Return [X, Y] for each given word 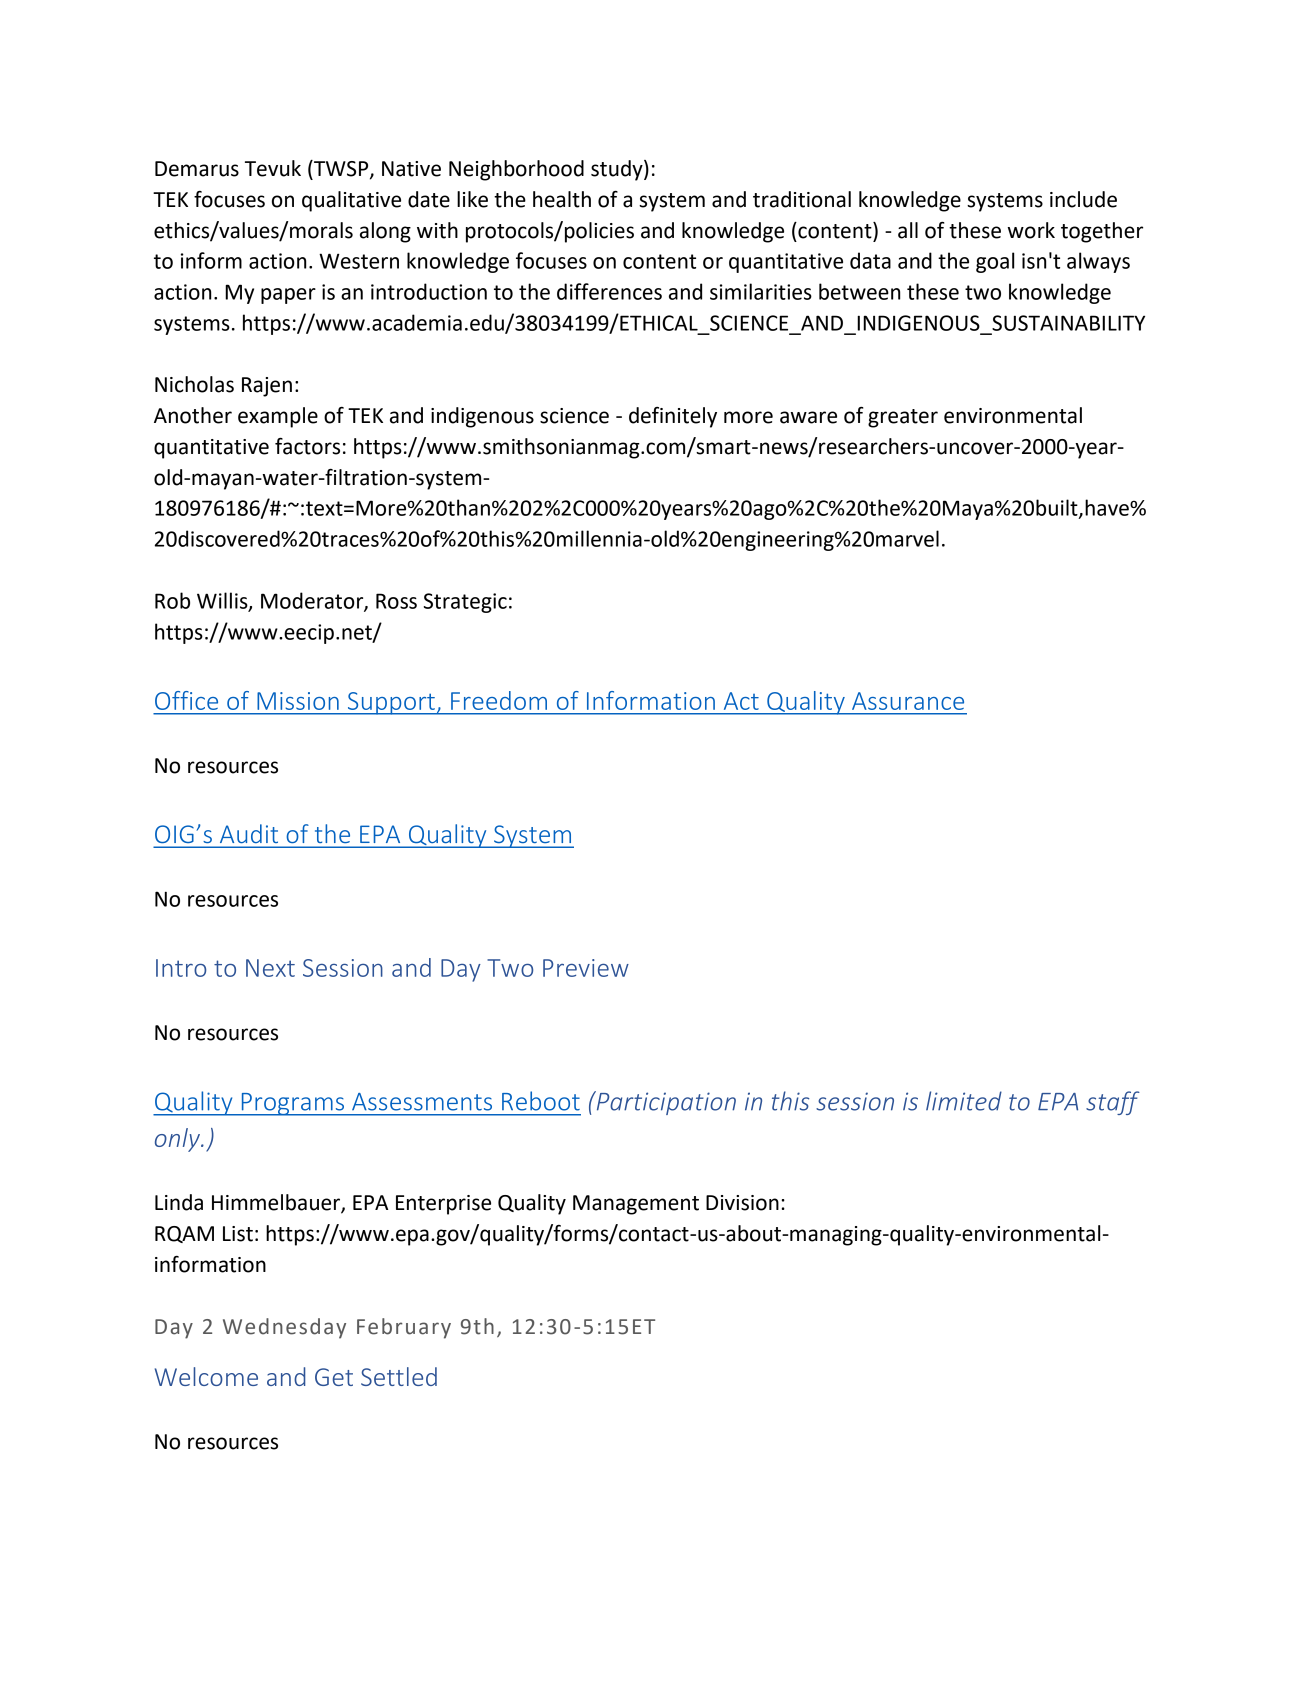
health [562, 199]
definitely [673, 417]
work [1031, 230]
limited [964, 1101]
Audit [249, 833]
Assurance [908, 701]
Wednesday [284, 1328]
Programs [292, 1104]
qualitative [351, 201]
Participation [665, 1103]
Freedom [499, 700]
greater [903, 418]
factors [307, 446]
